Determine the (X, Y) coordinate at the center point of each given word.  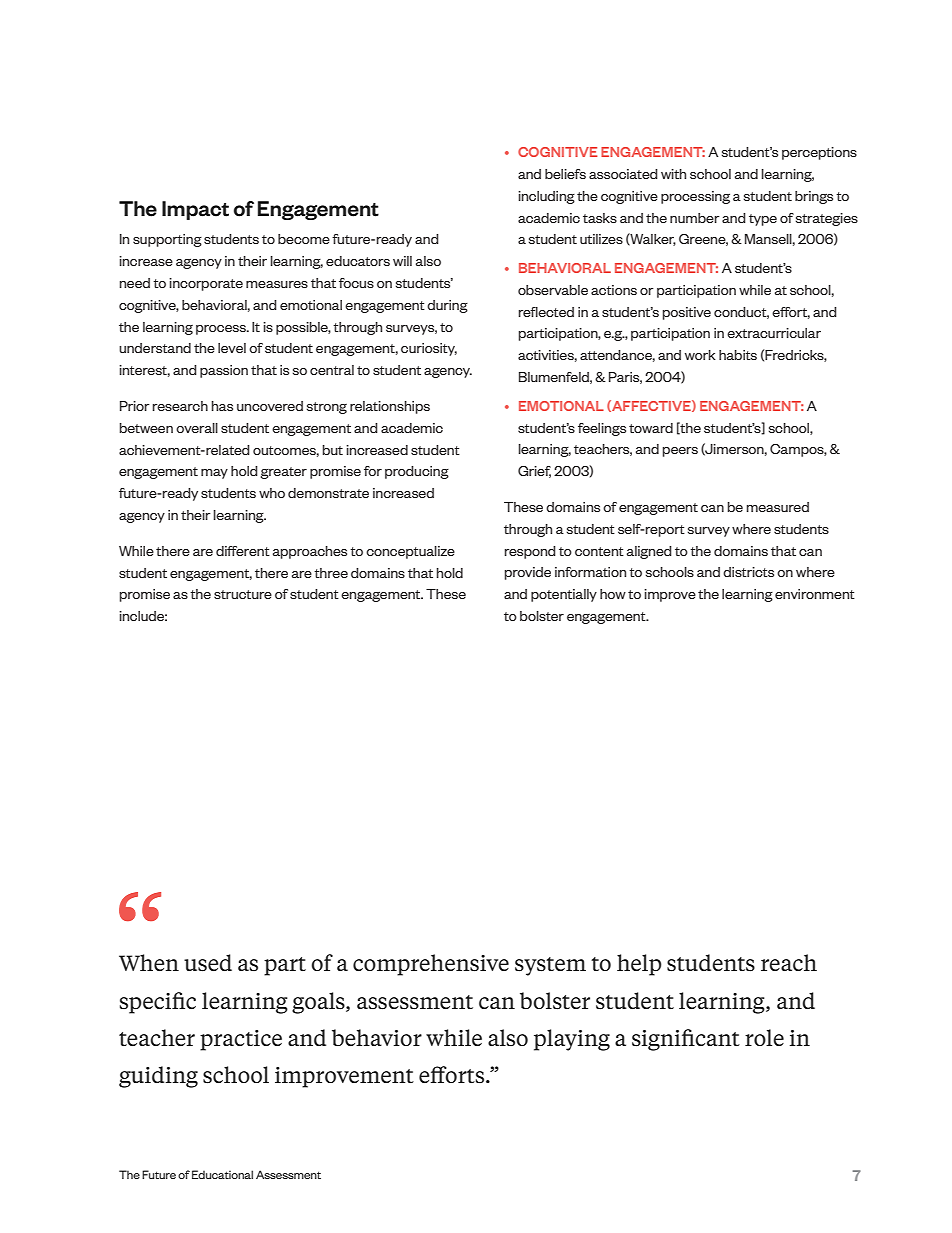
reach (789, 962)
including (546, 197)
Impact (195, 210)
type (763, 220)
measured (778, 507)
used (208, 963)
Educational (222, 1174)
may (214, 474)
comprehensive (431, 965)
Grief (534, 472)
